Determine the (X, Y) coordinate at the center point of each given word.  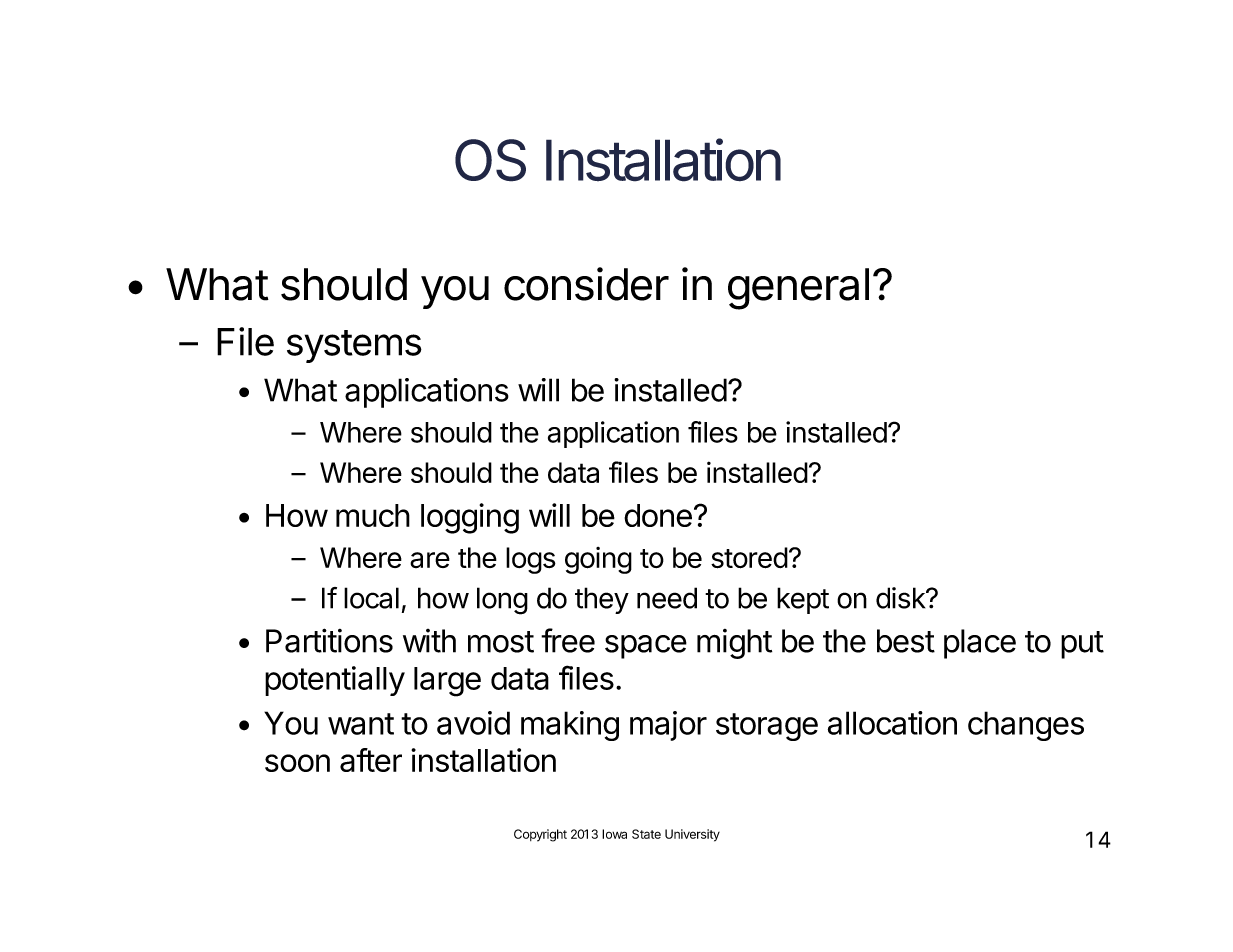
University (692, 835)
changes (1026, 726)
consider (586, 284)
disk (901, 598)
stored (749, 558)
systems (354, 346)
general (798, 289)
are (430, 560)
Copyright (540, 835)
